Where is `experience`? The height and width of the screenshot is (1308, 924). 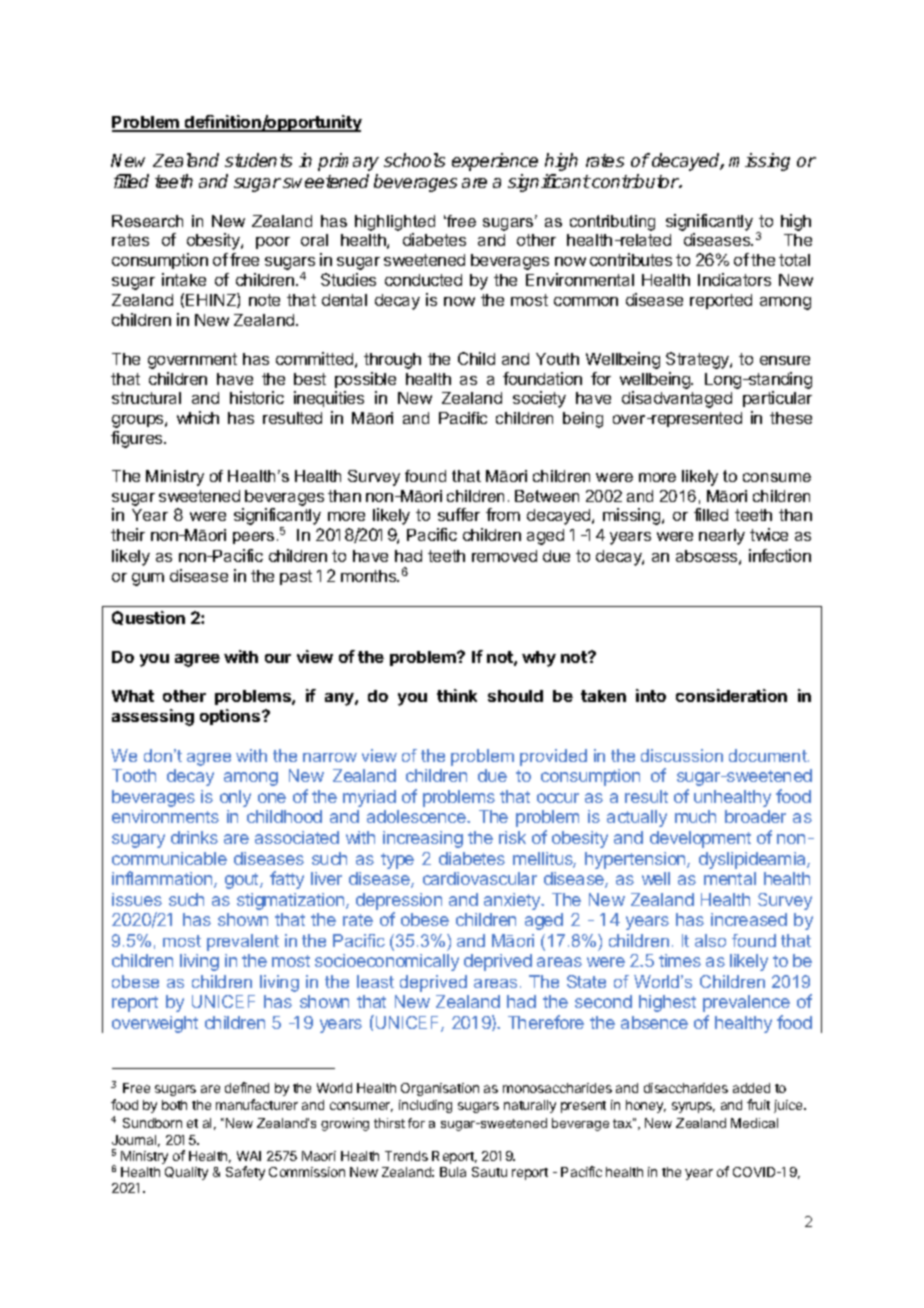
experience is located at coordinates (495, 162).
